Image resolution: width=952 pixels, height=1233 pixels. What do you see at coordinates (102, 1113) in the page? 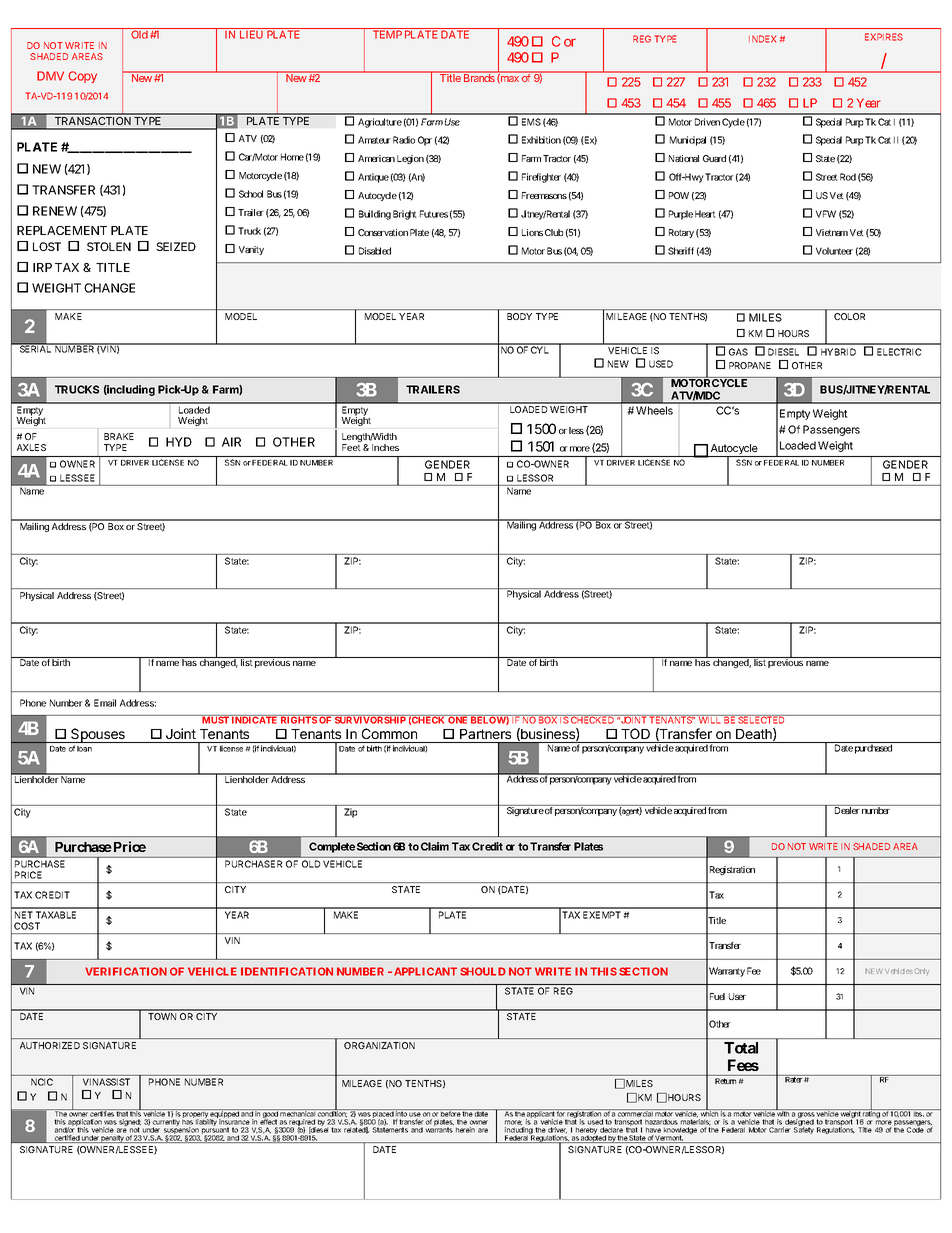
I see `certifies` at bounding box center [102, 1113].
